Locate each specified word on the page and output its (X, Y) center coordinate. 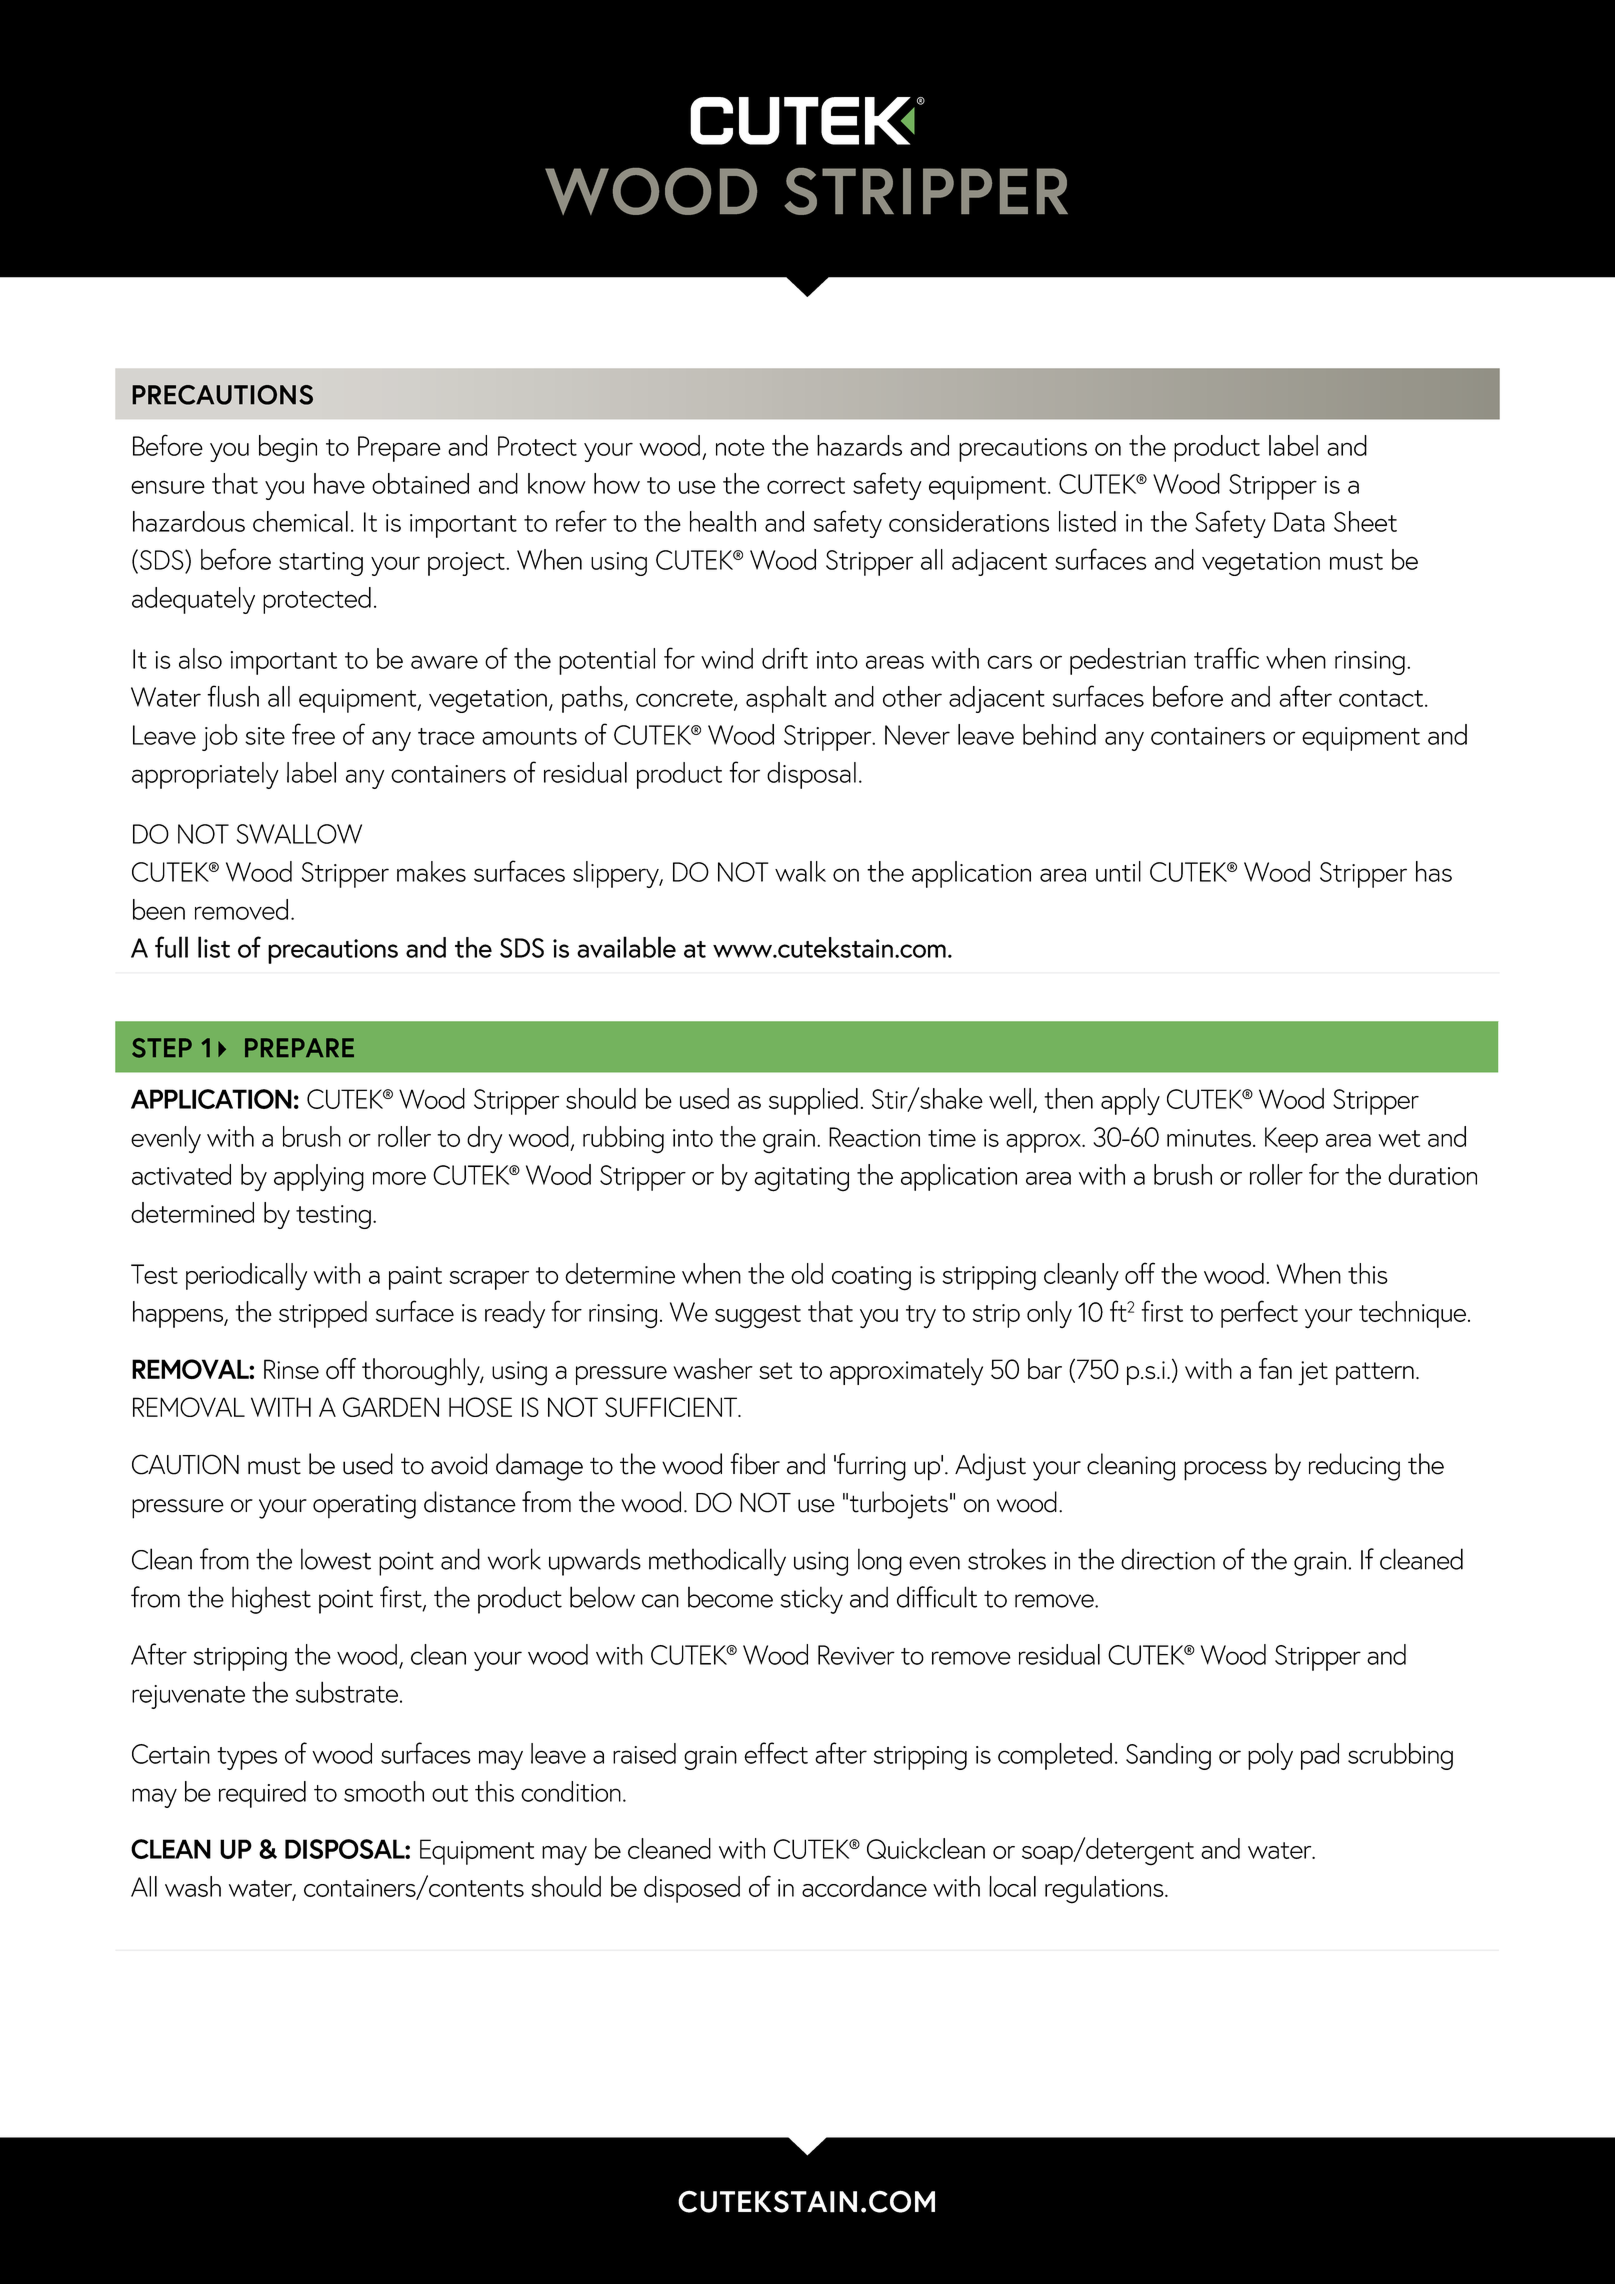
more (399, 1178)
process (1225, 1471)
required (262, 1794)
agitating (801, 1179)
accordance (864, 1886)
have (339, 483)
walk (800, 871)
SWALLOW (299, 834)
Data (1299, 522)
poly (1270, 1756)
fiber (755, 1464)
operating (364, 1506)
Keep (1291, 1140)
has (1434, 871)
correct (806, 485)
